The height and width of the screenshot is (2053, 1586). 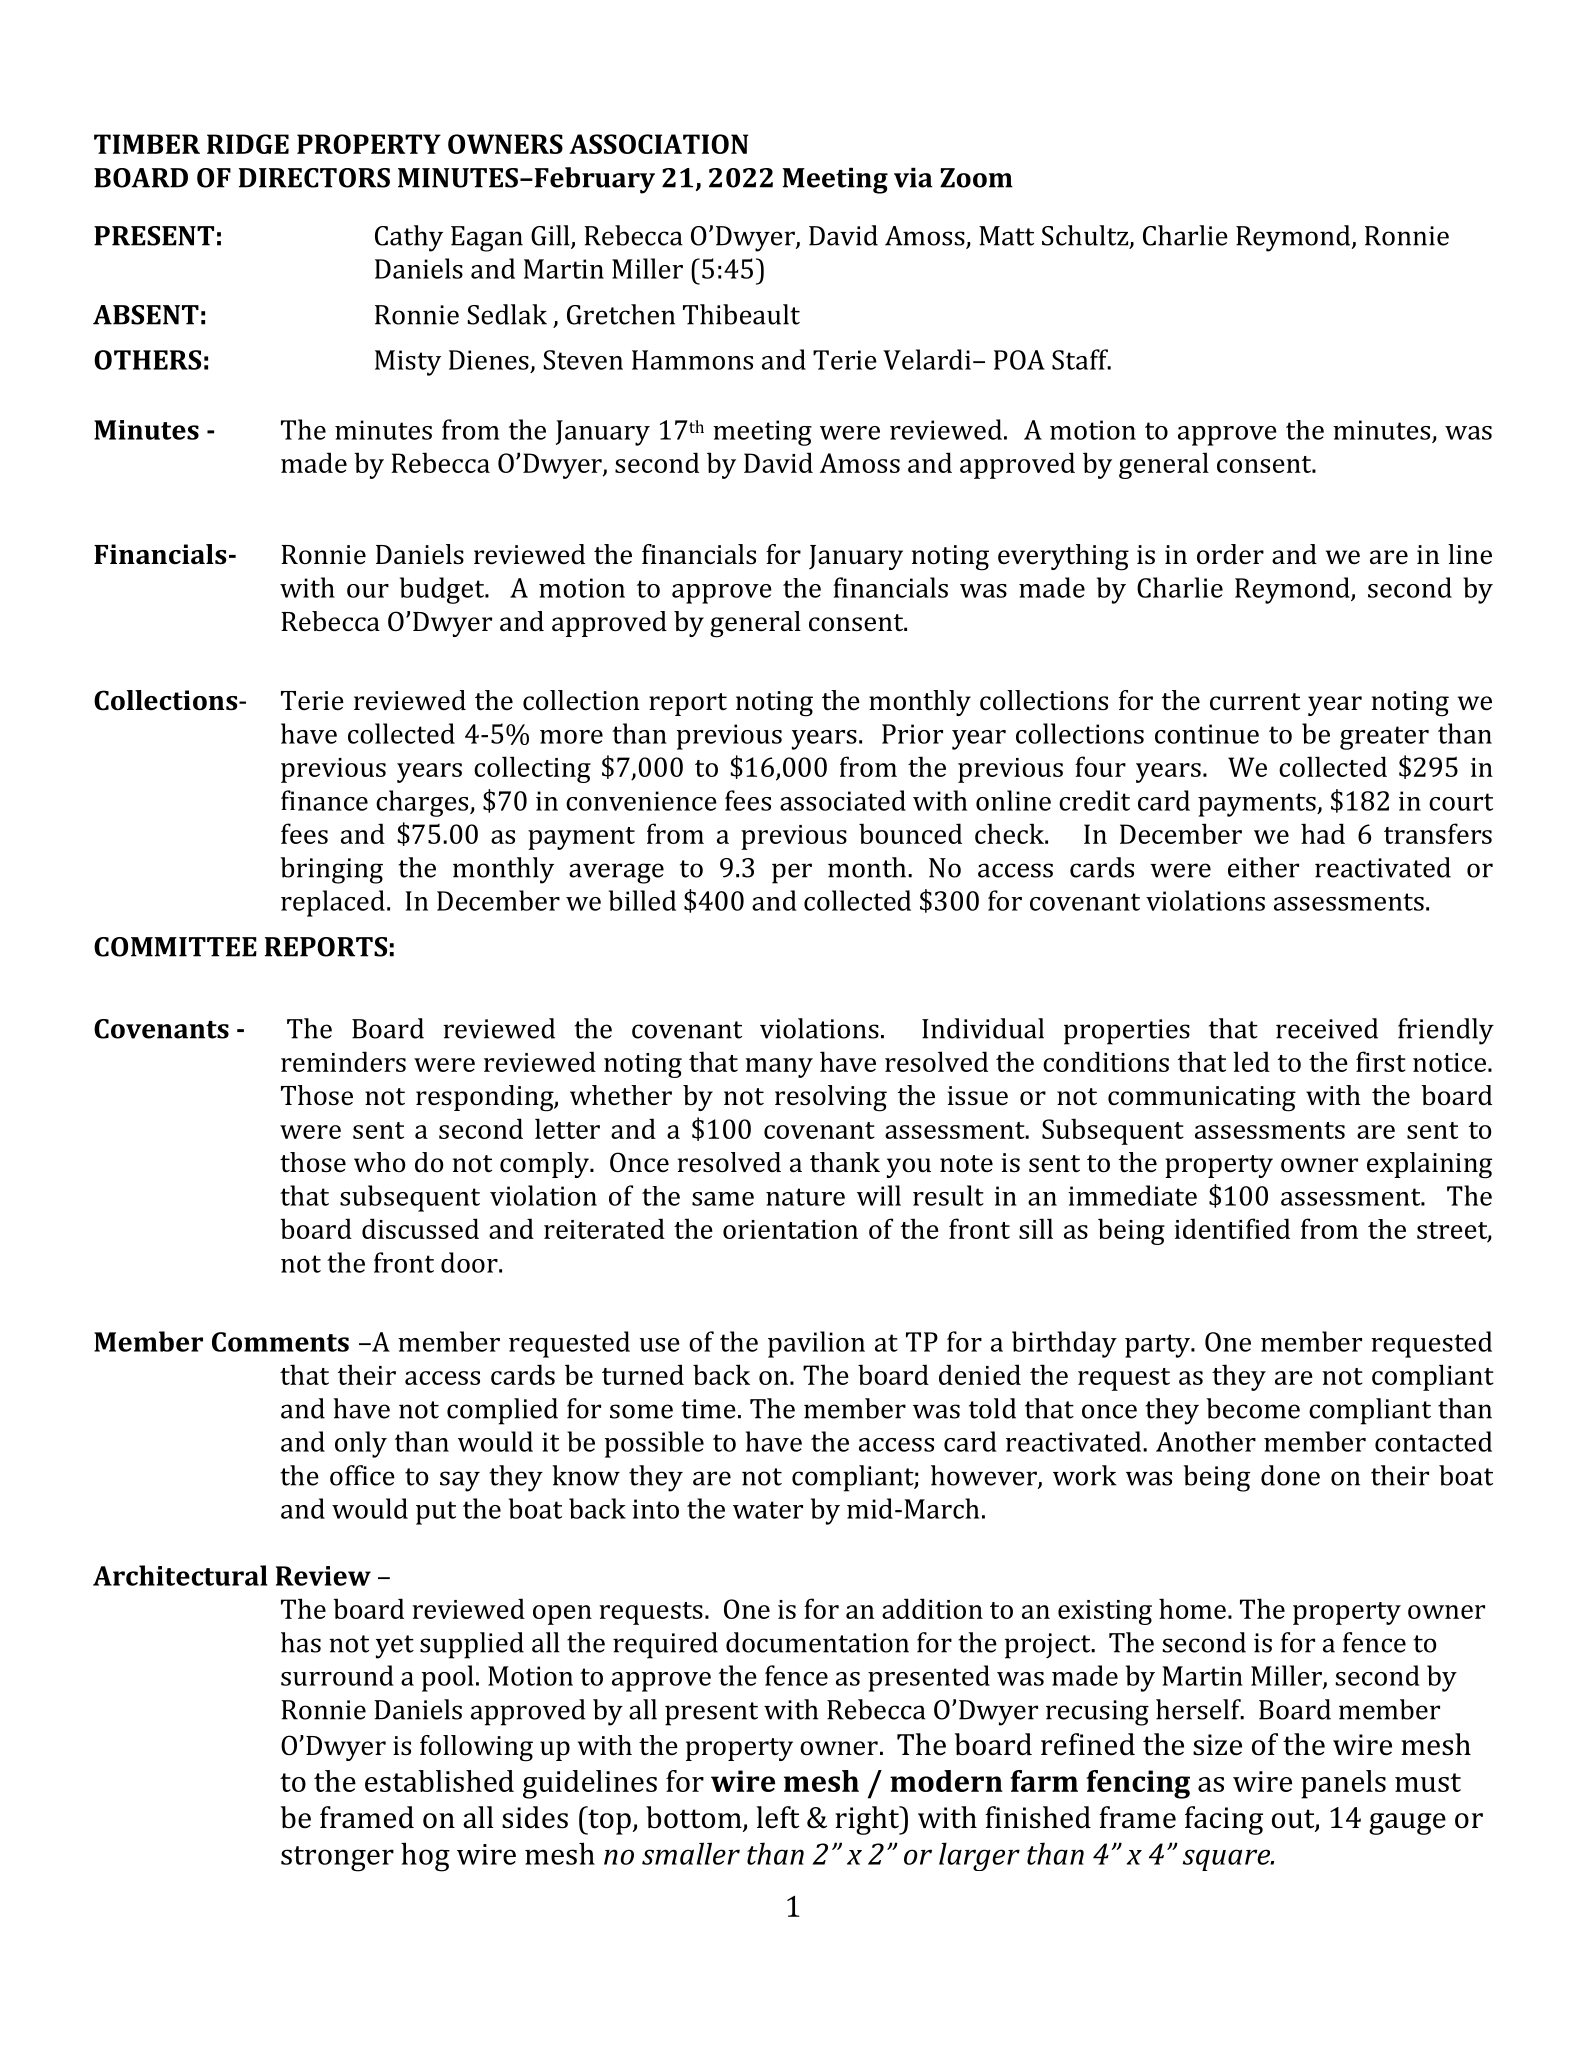 What do you see at coordinates (790, 1229) in the screenshot?
I see `orientation` at bounding box center [790, 1229].
